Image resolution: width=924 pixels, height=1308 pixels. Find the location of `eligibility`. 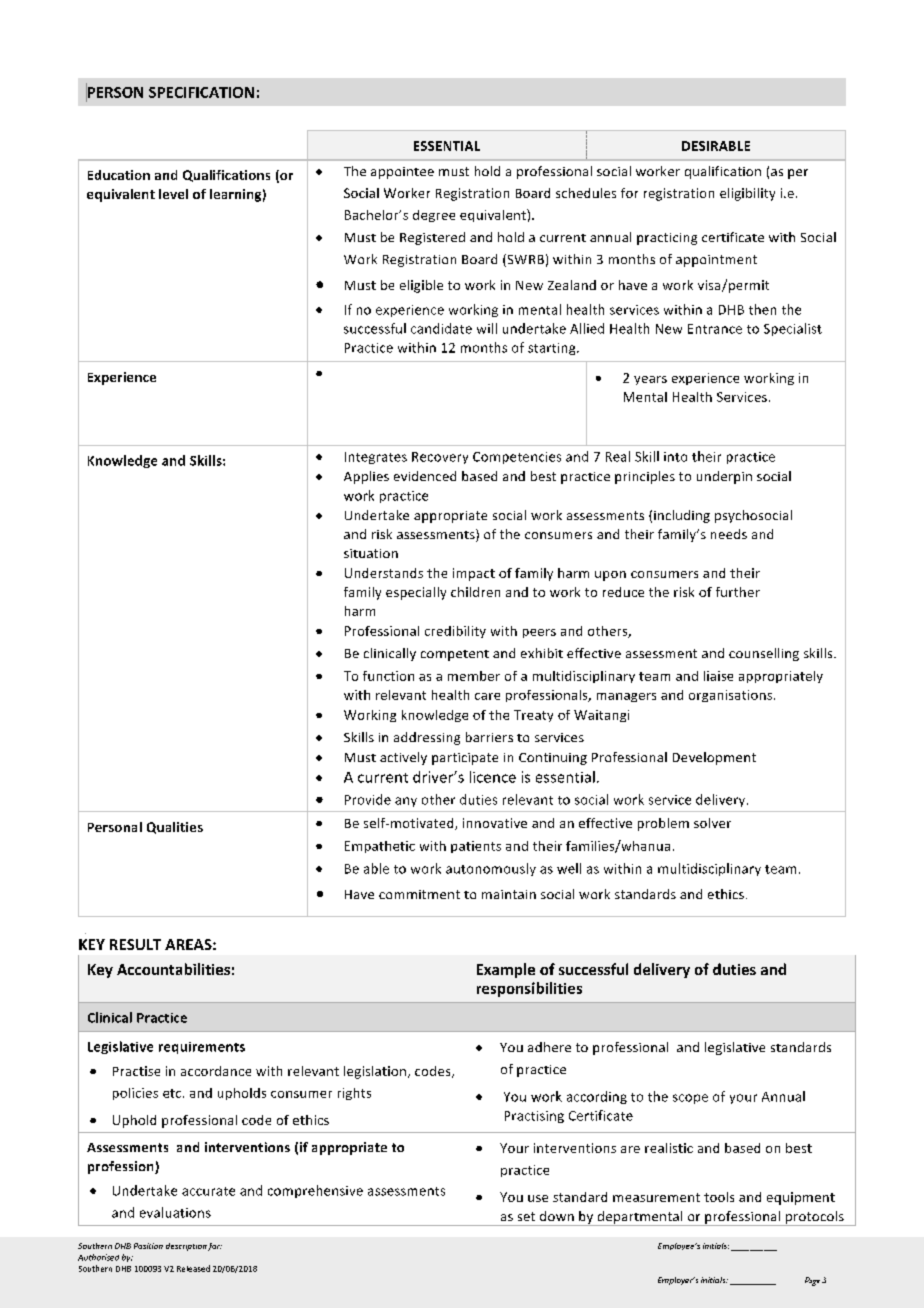

eligibility is located at coordinates (747, 194).
